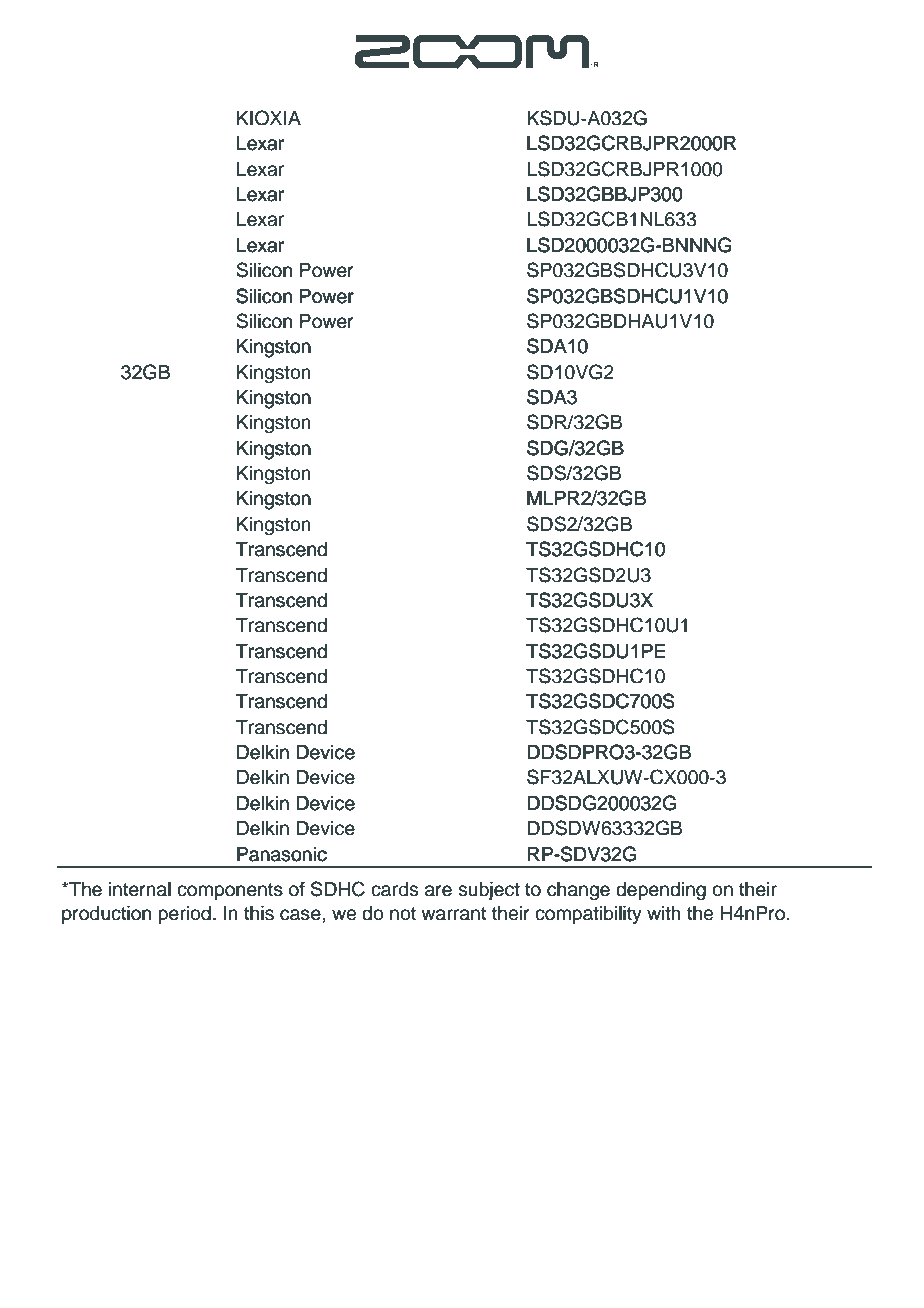  Describe the element at coordinates (588, 915) in the document. I see `compatibility` at that location.
